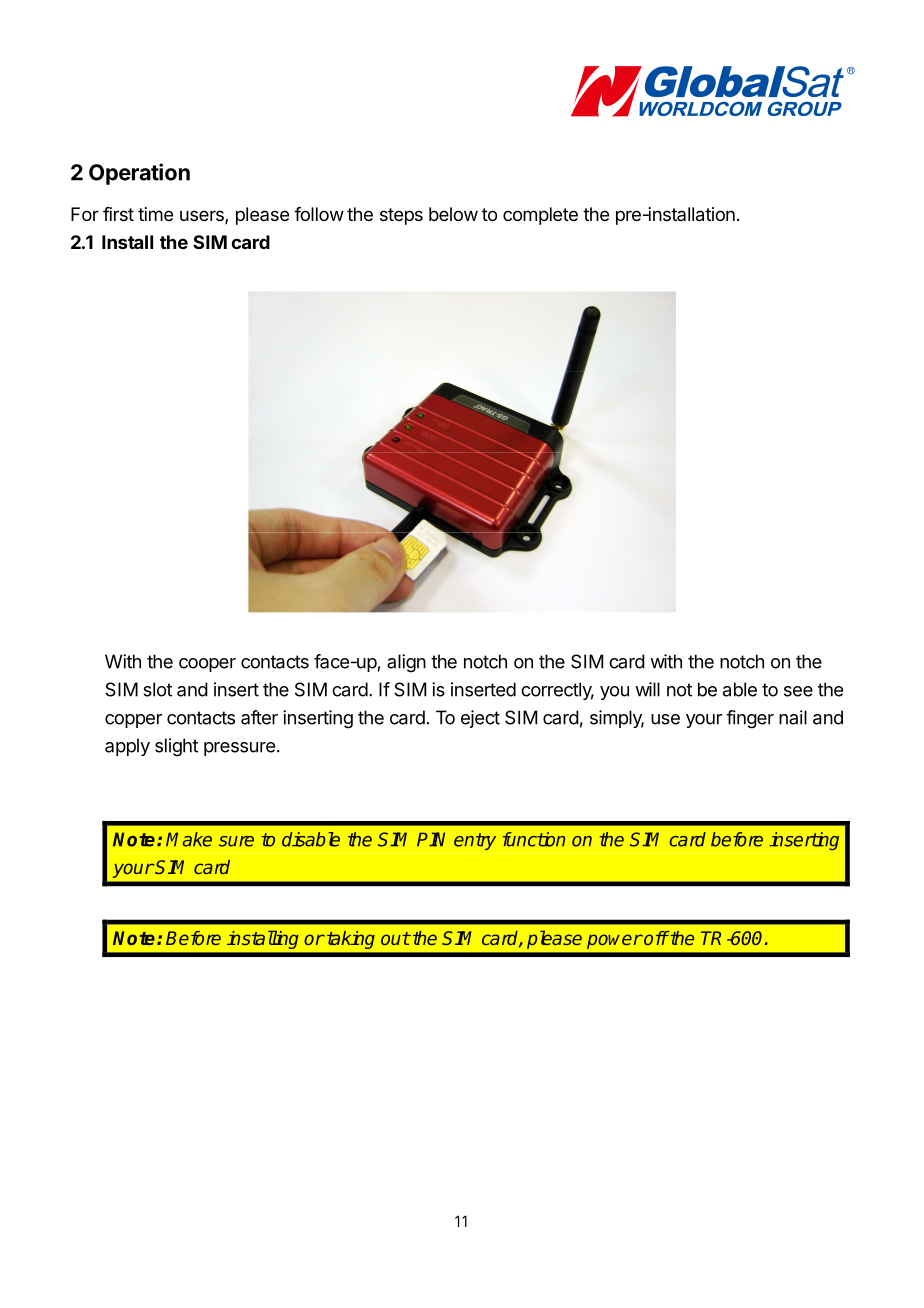  Describe the element at coordinates (406, 663) in the screenshot. I see `align` at that location.
